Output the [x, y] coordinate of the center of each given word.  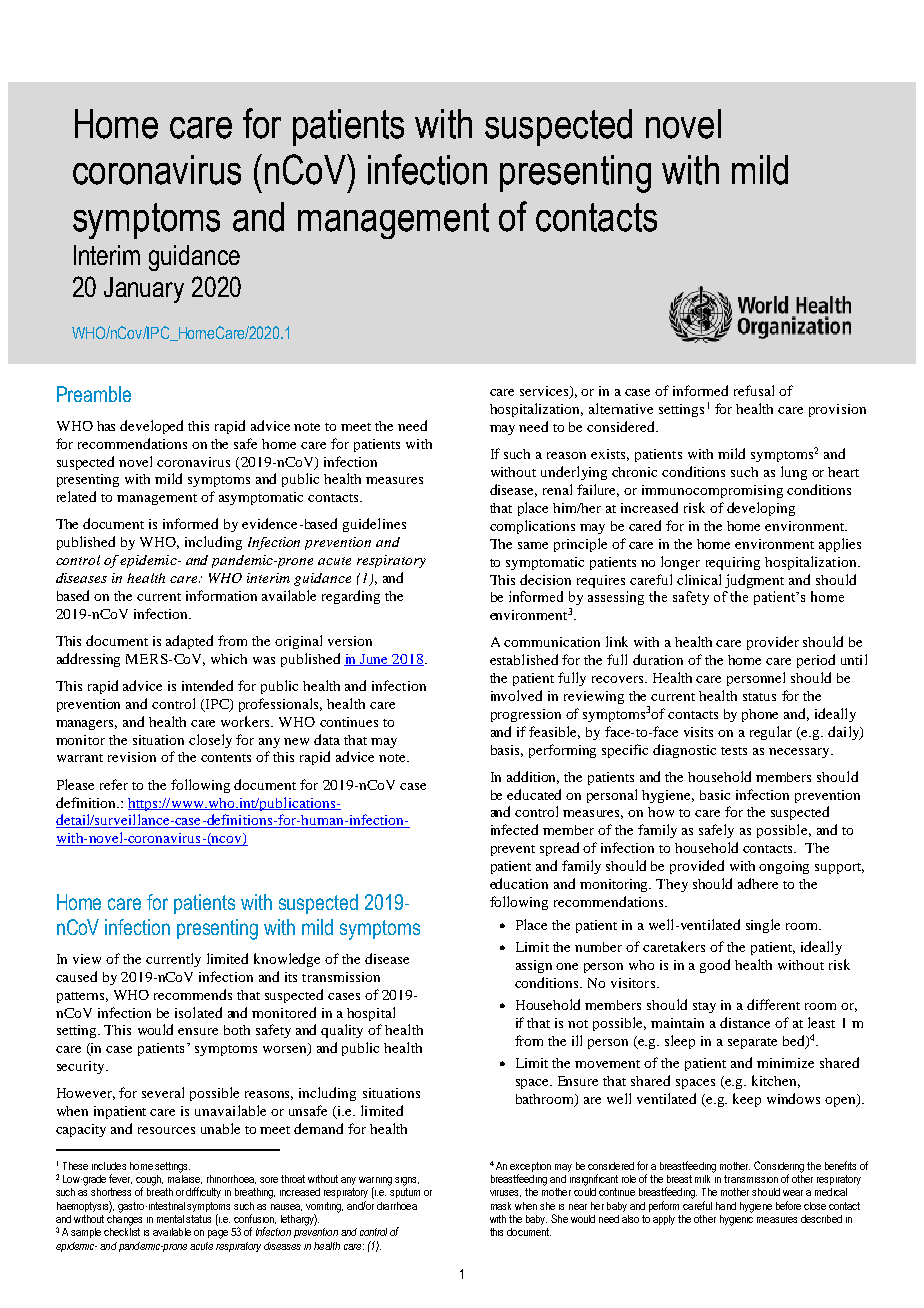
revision [132, 757]
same [533, 545]
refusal [754, 390]
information [221, 595]
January [144, 290]
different [773, 1004]
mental [170, 1219]
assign [534, 966]
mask [501, 1206]
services [545, 392]
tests [734, 751]
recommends [193, 994]
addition [533, 777]
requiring [733, 563]
